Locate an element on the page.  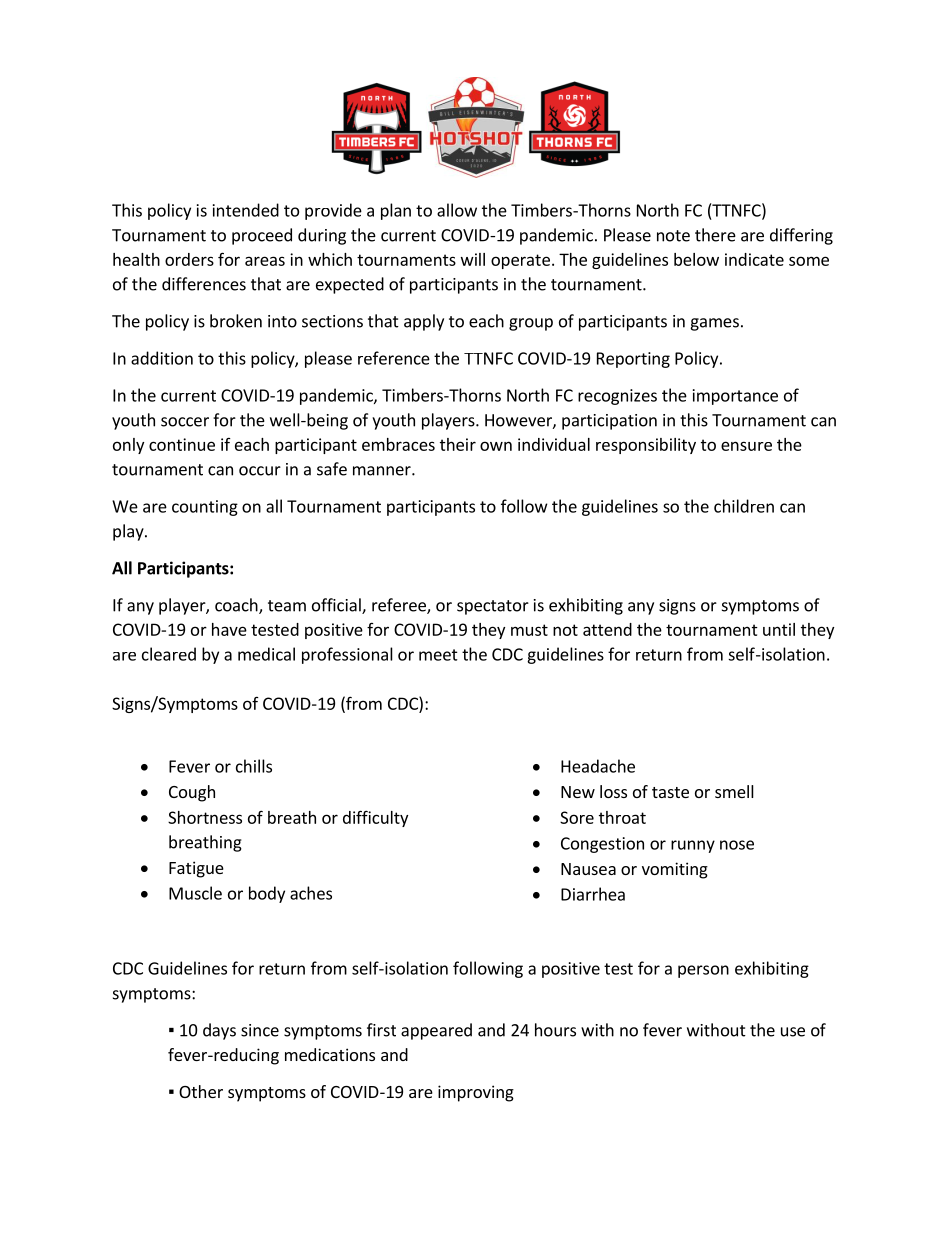
there is located at coordinates (715, 235).
